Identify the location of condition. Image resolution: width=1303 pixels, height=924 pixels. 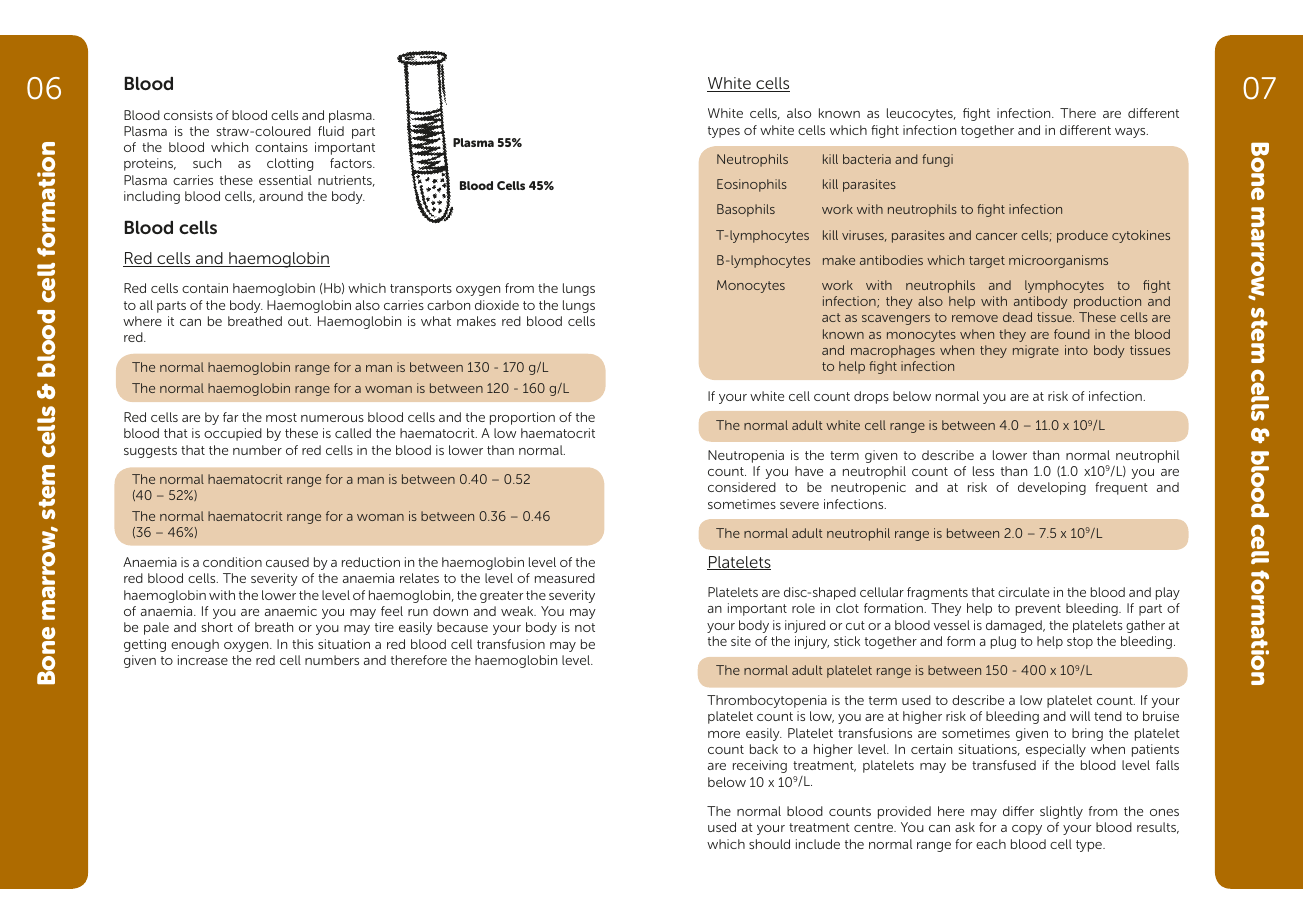
(232, 562).
